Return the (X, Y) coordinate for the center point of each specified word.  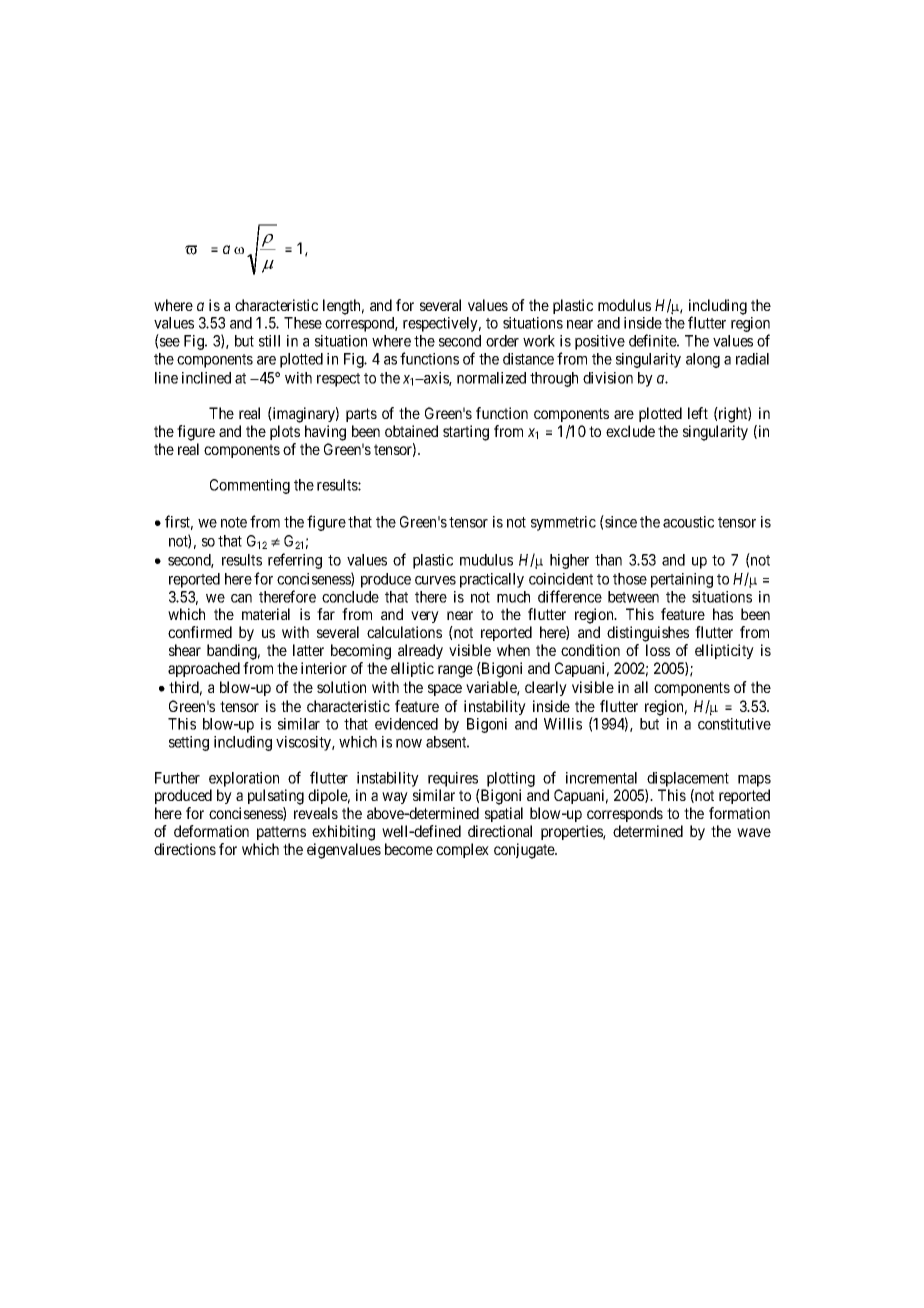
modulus (624, 305)
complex (462, 850)
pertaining (682, 580)
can (241, 598)
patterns (281, 833)
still (269, 341)
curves (435, 580)
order (502, 341)
